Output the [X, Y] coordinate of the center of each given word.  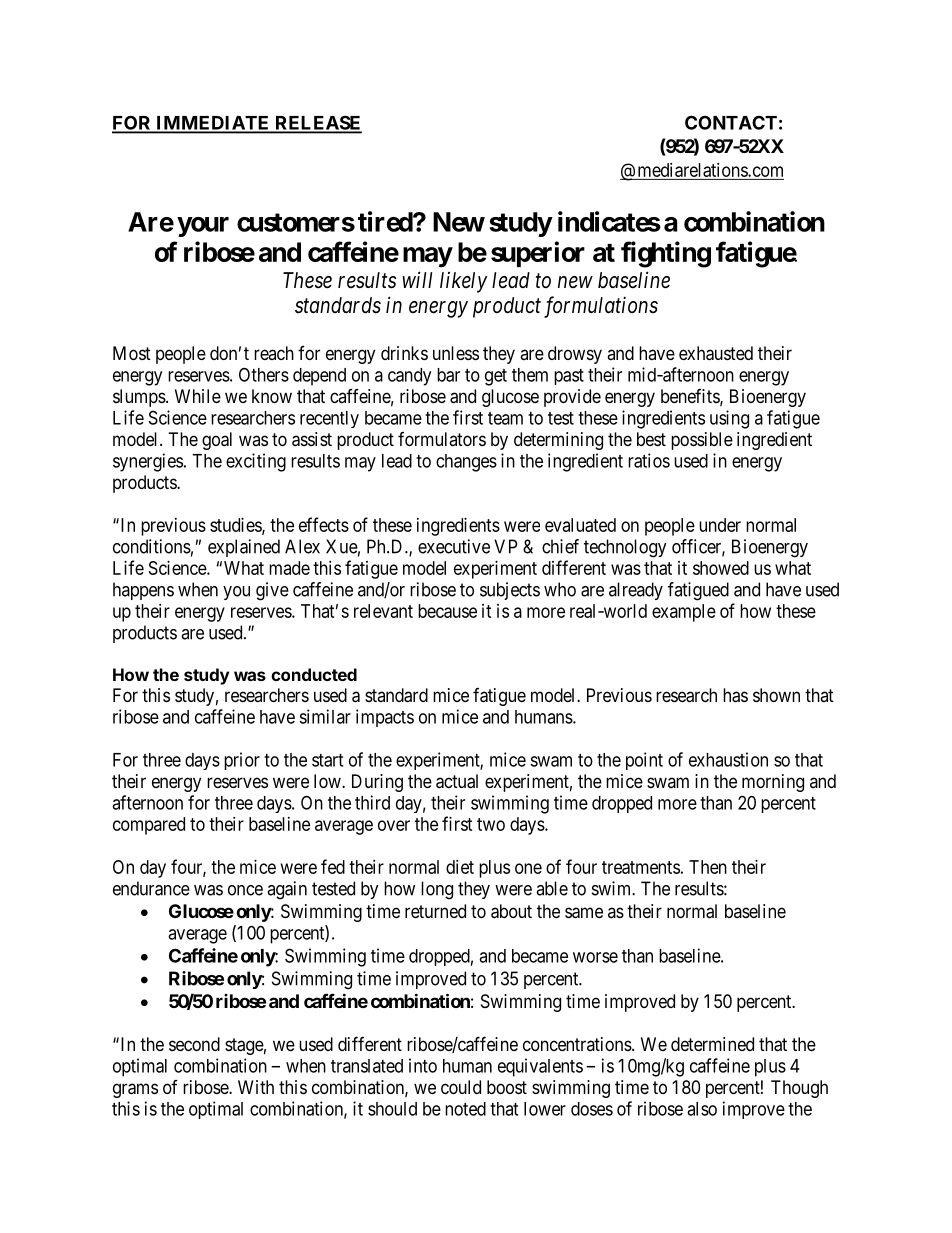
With [256, 1087]
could [461, 1087]
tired [386, 221]
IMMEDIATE [213, 124]
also [702, 1109]
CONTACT [731, 122]
